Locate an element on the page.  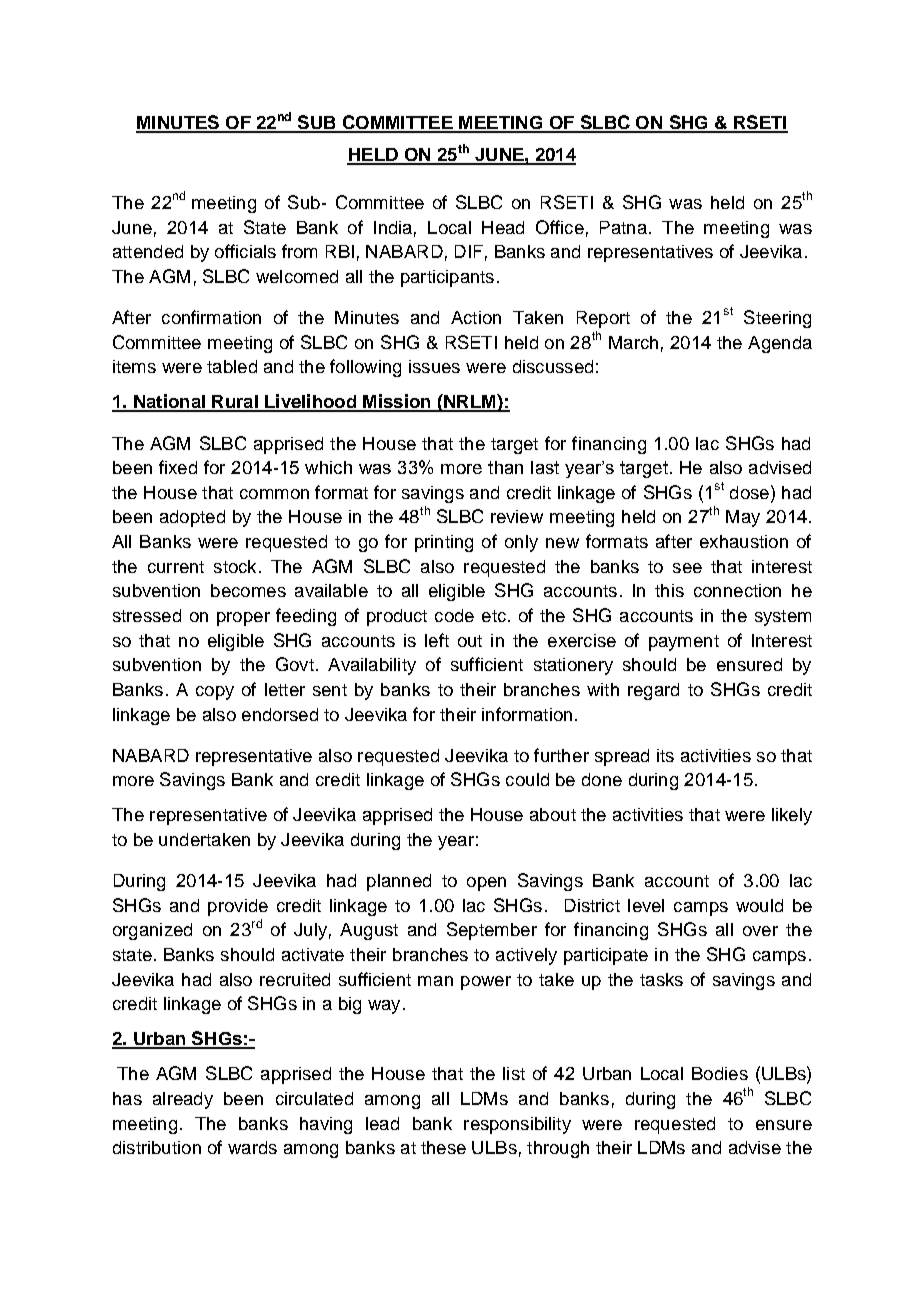
open is located at coordinates (486, 884).
